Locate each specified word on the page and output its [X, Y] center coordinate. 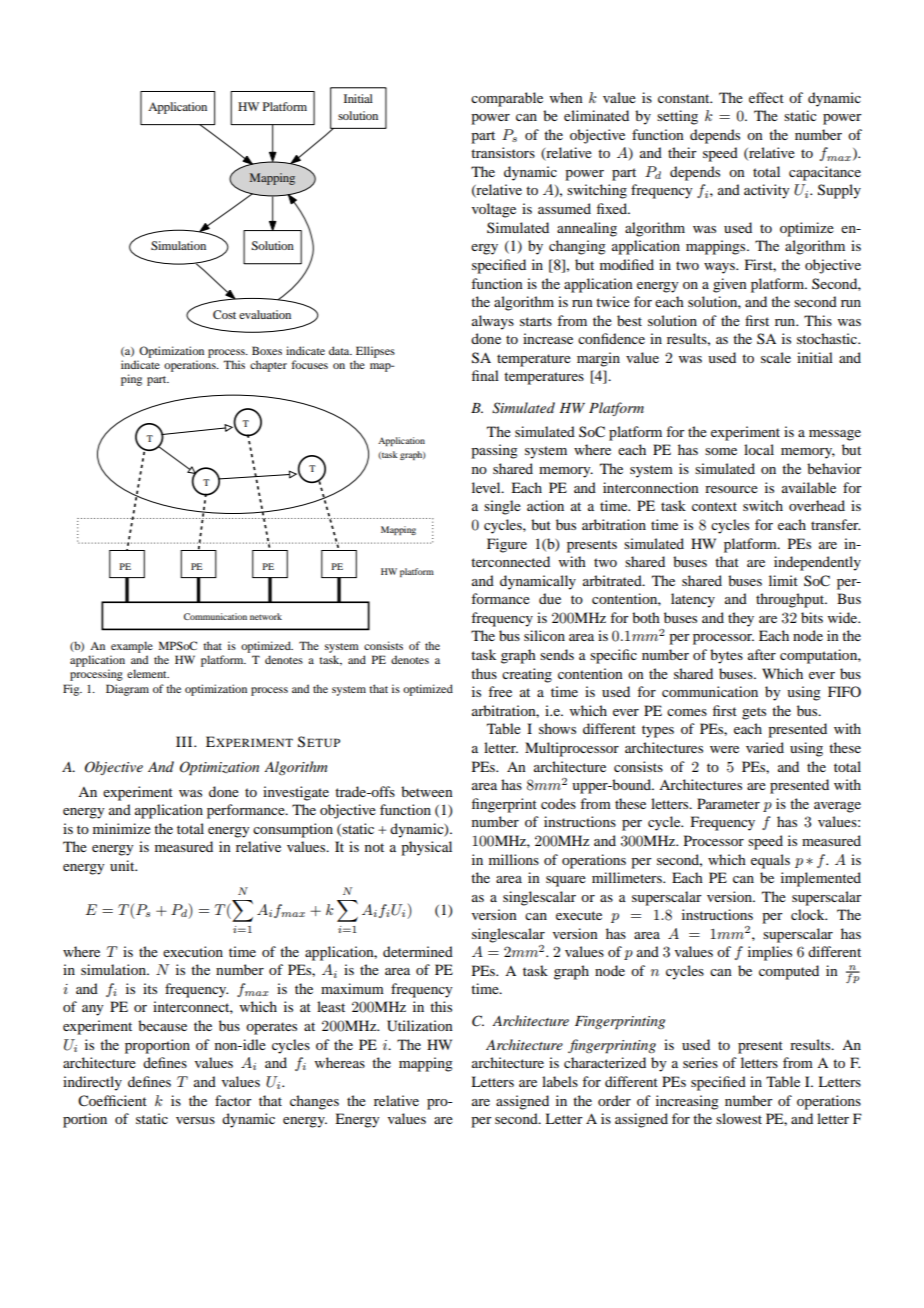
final [485, 375]
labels [560, 1081]
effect [766, 97]
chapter [268, 366]
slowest [739, 1118]
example [132, 647]
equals [770, 861]
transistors [503, 152]
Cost [224, 314]
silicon [544, 635]
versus [195, 1120]
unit [123, 865]
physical [426, 848]
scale [776, 357]
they [741, 619]
